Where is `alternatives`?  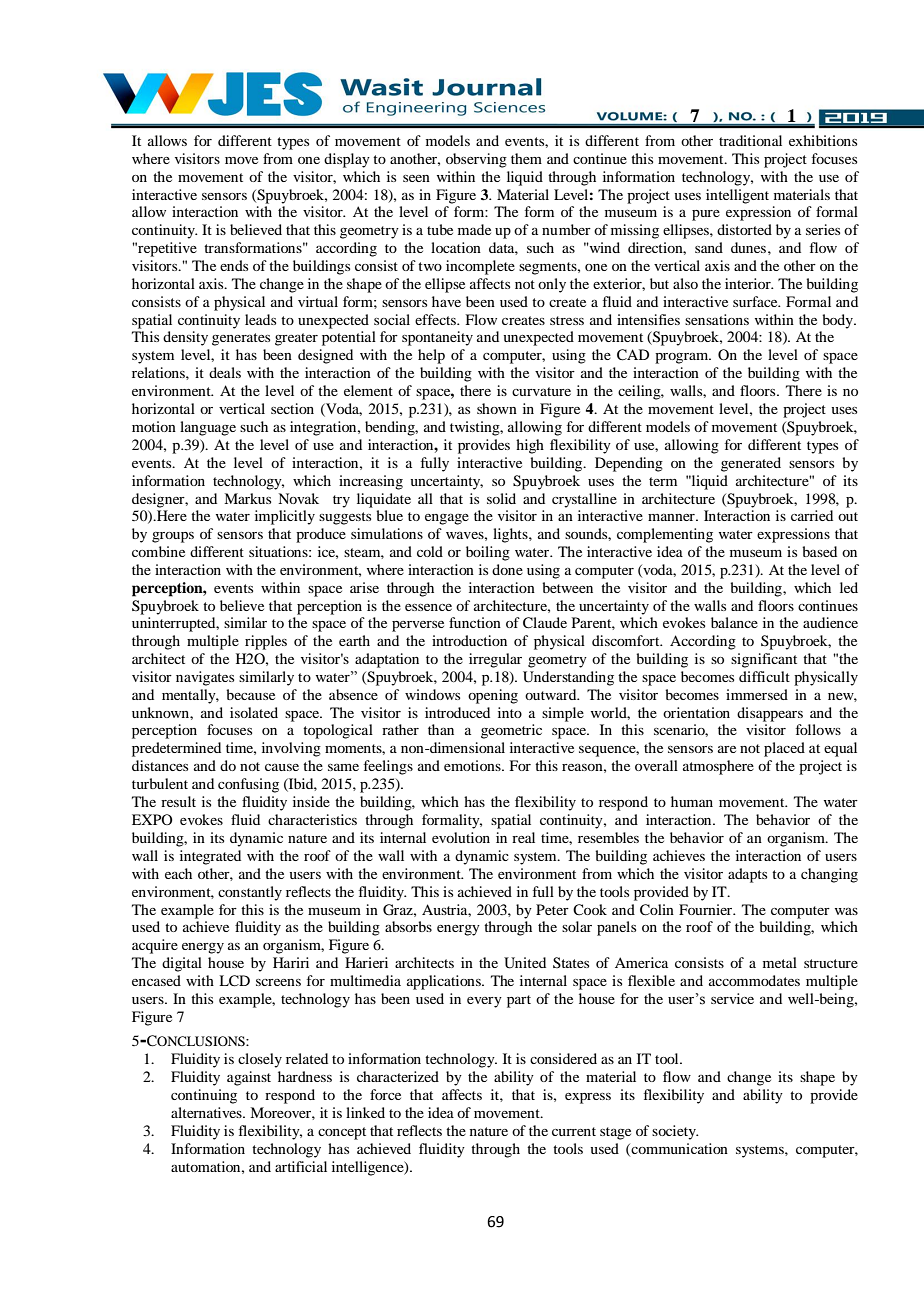 alternatives is located at coordinates (207, 1112).
